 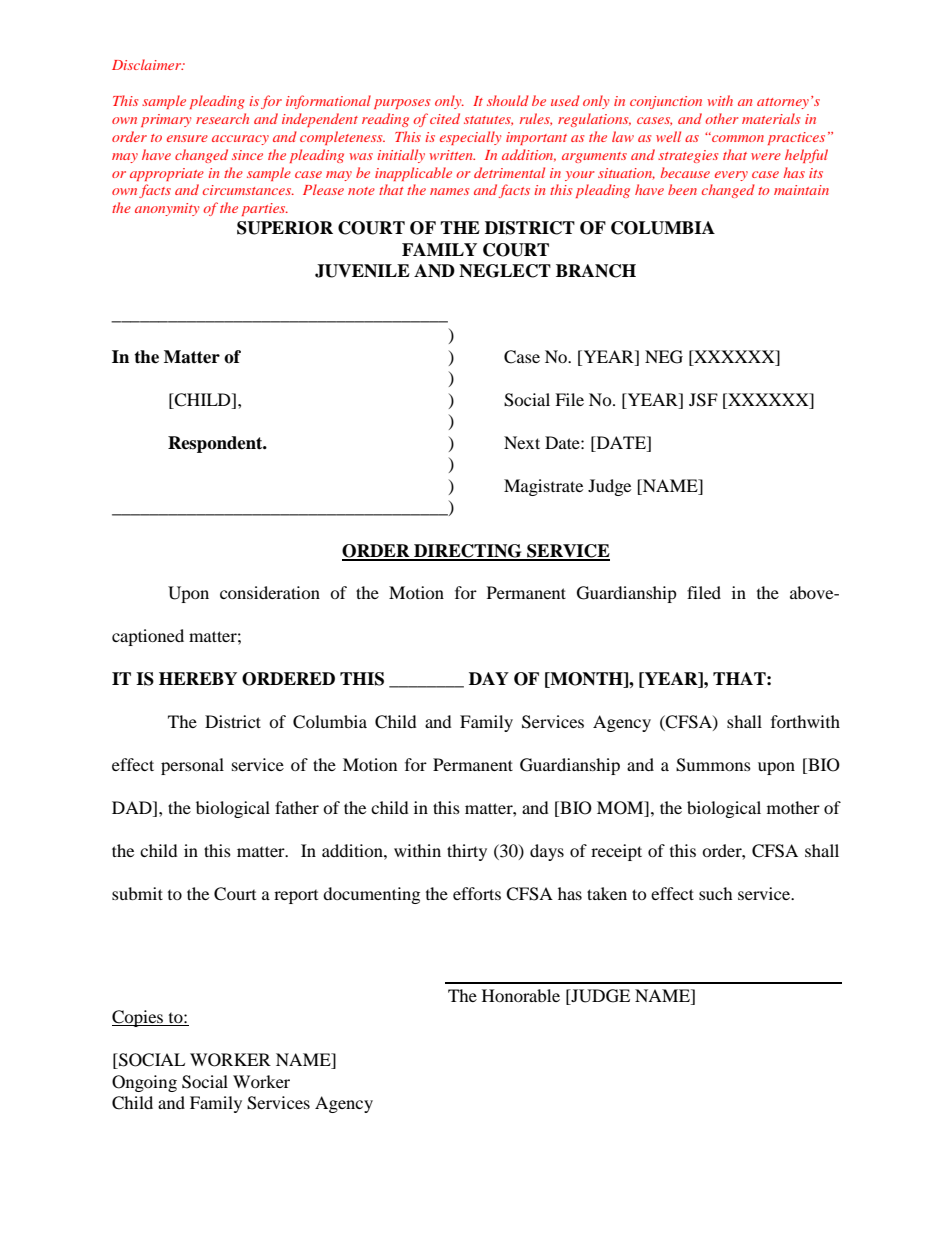 What do you see at coordinates (270, 592) in the screenshot?
I see `consideration` at bounding box center [270, 592].
